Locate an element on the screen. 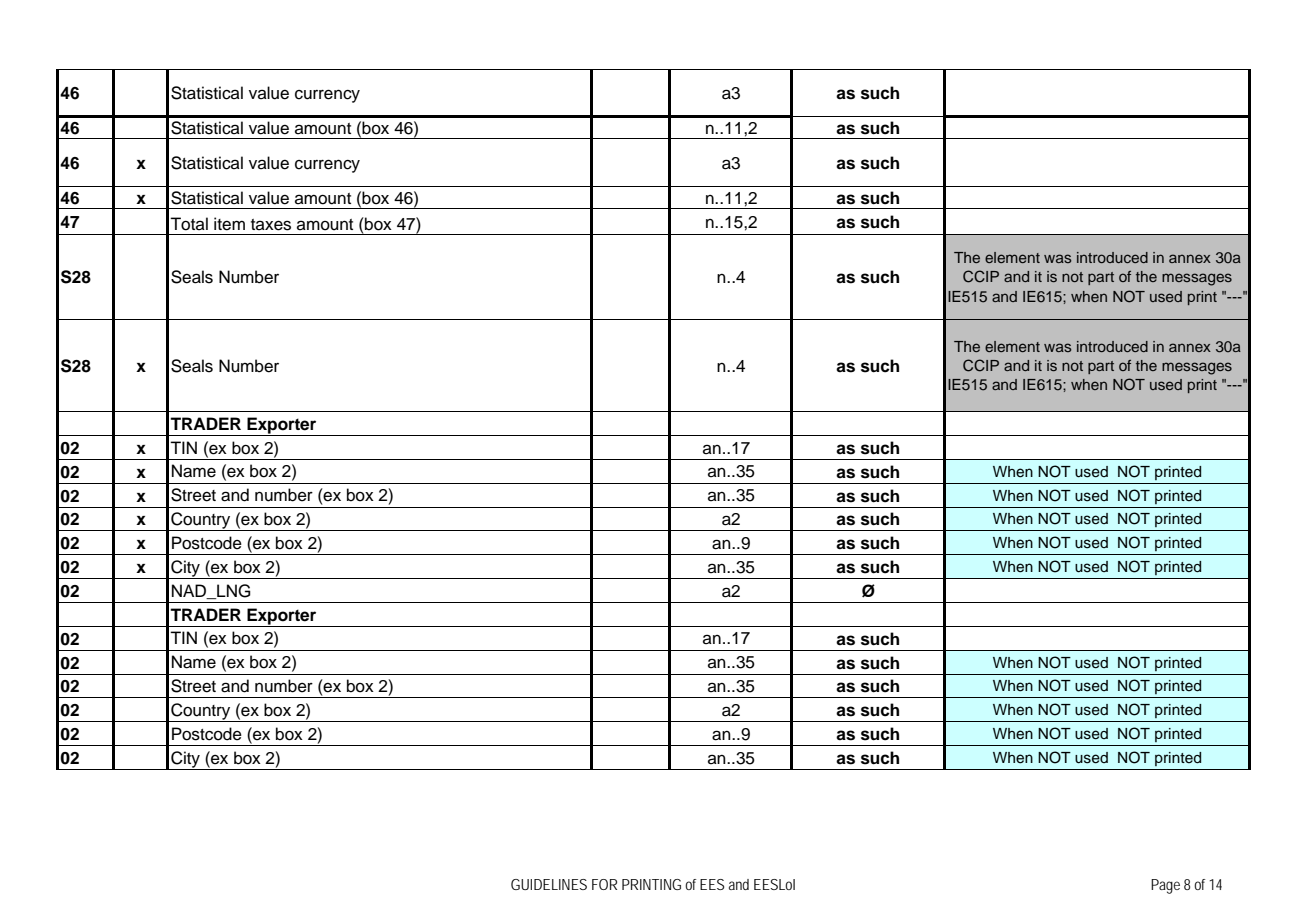 This screenshot has height=924, width=1308. item is located at coordinates (229, 224).
